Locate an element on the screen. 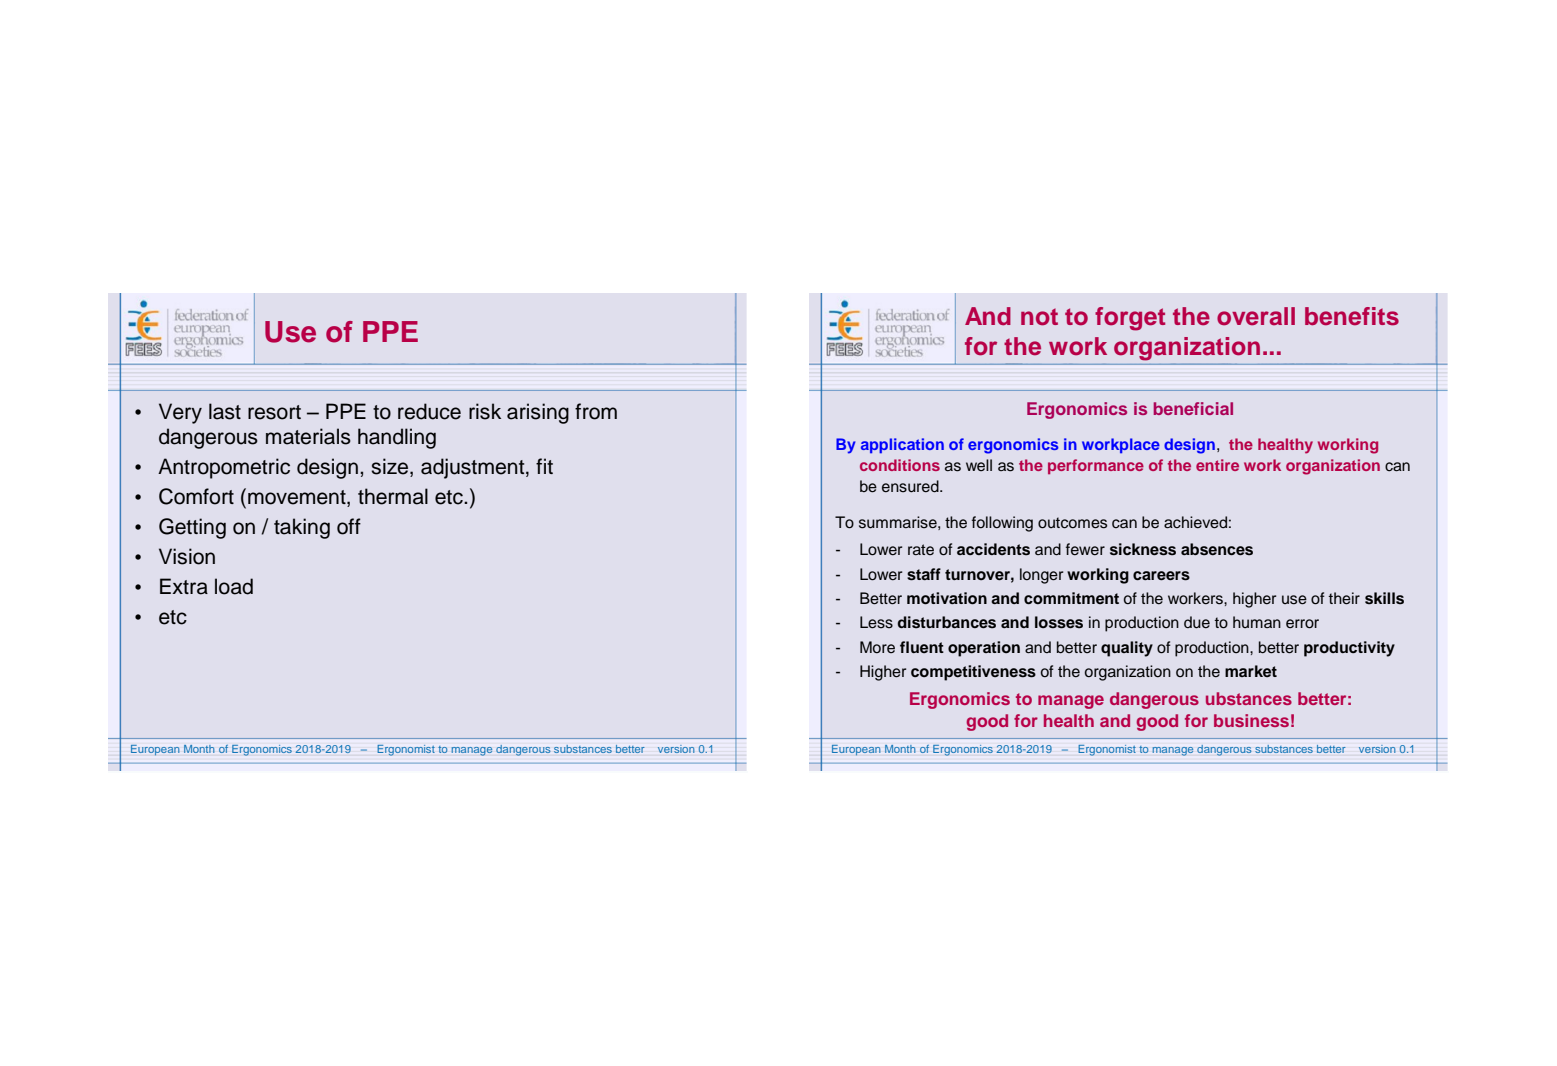  entire is located at coordinates (1217, 465).
